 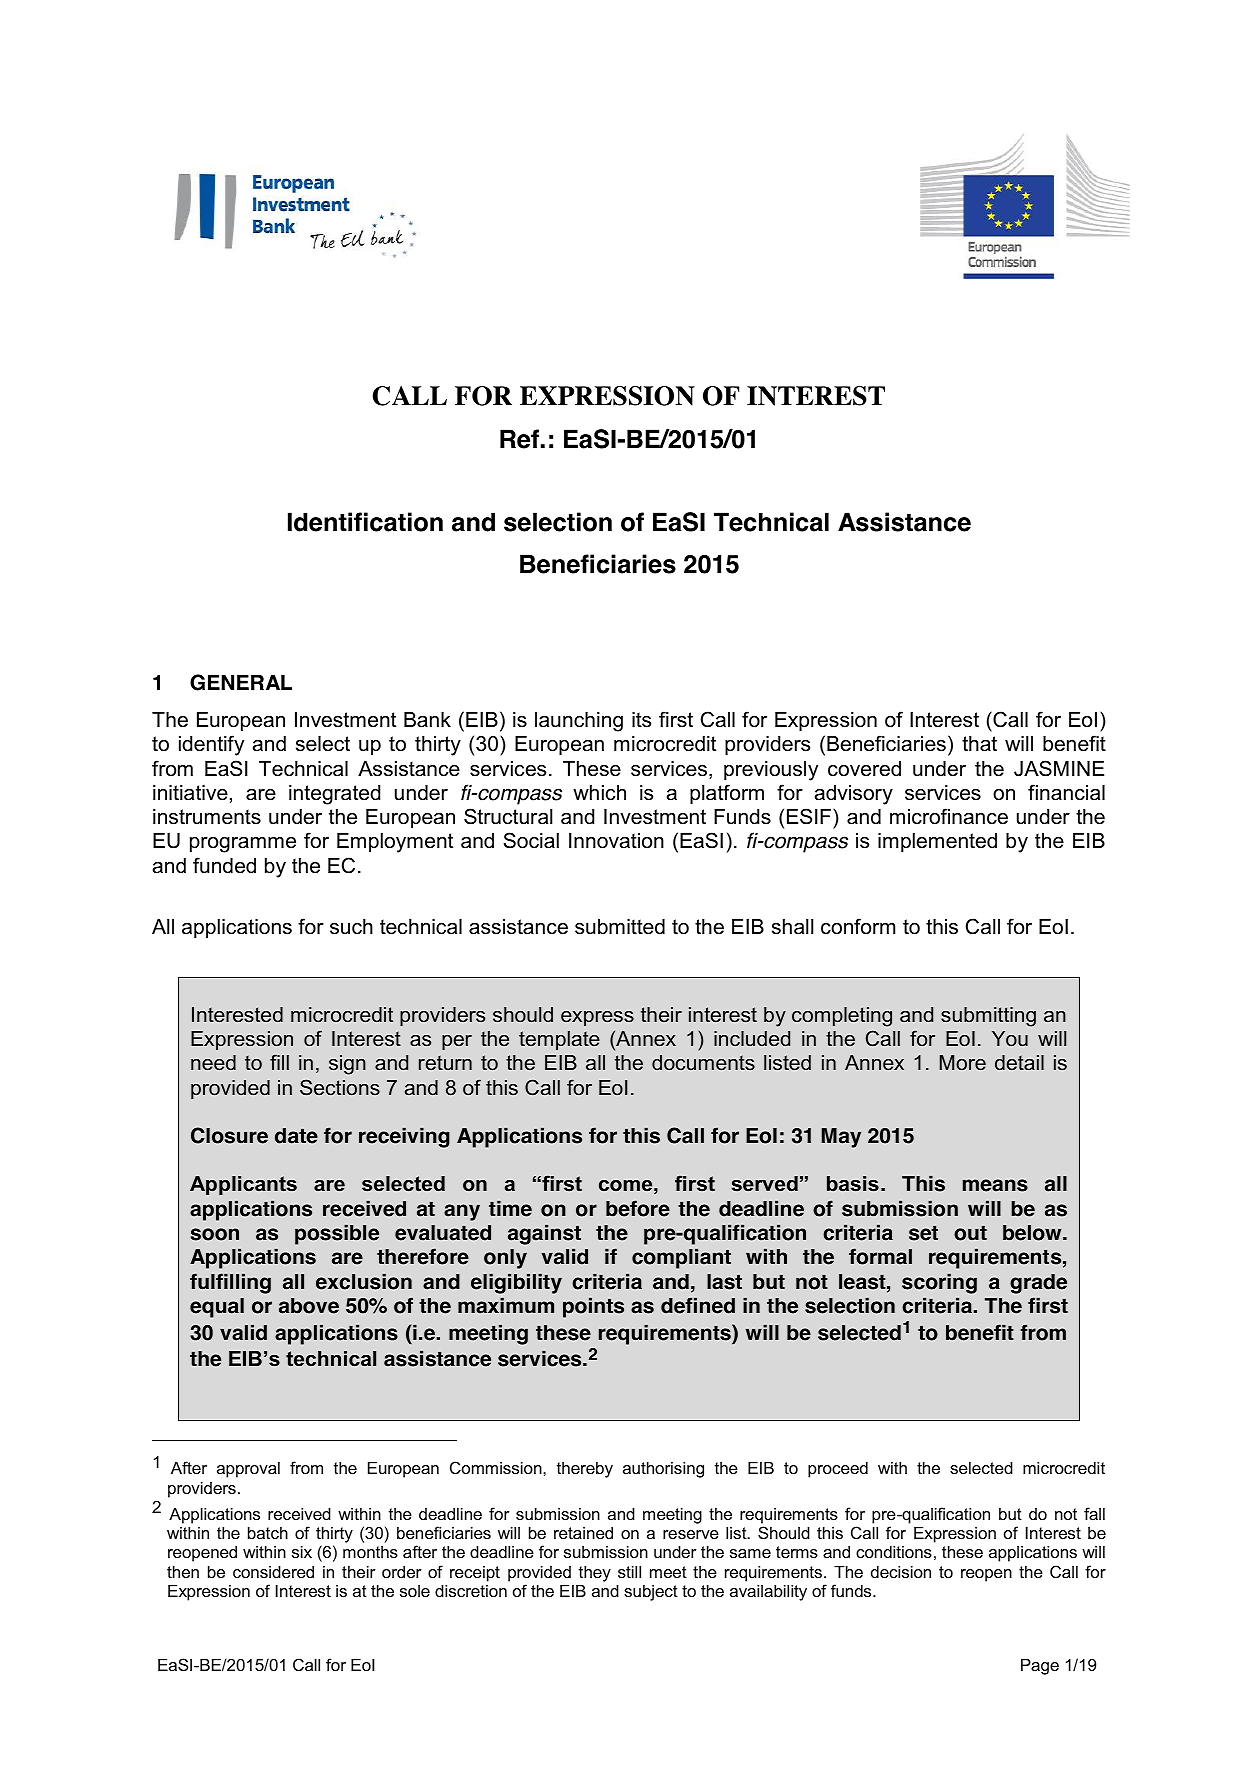 I want to click on scoring, so click(x=939, y=1283).
